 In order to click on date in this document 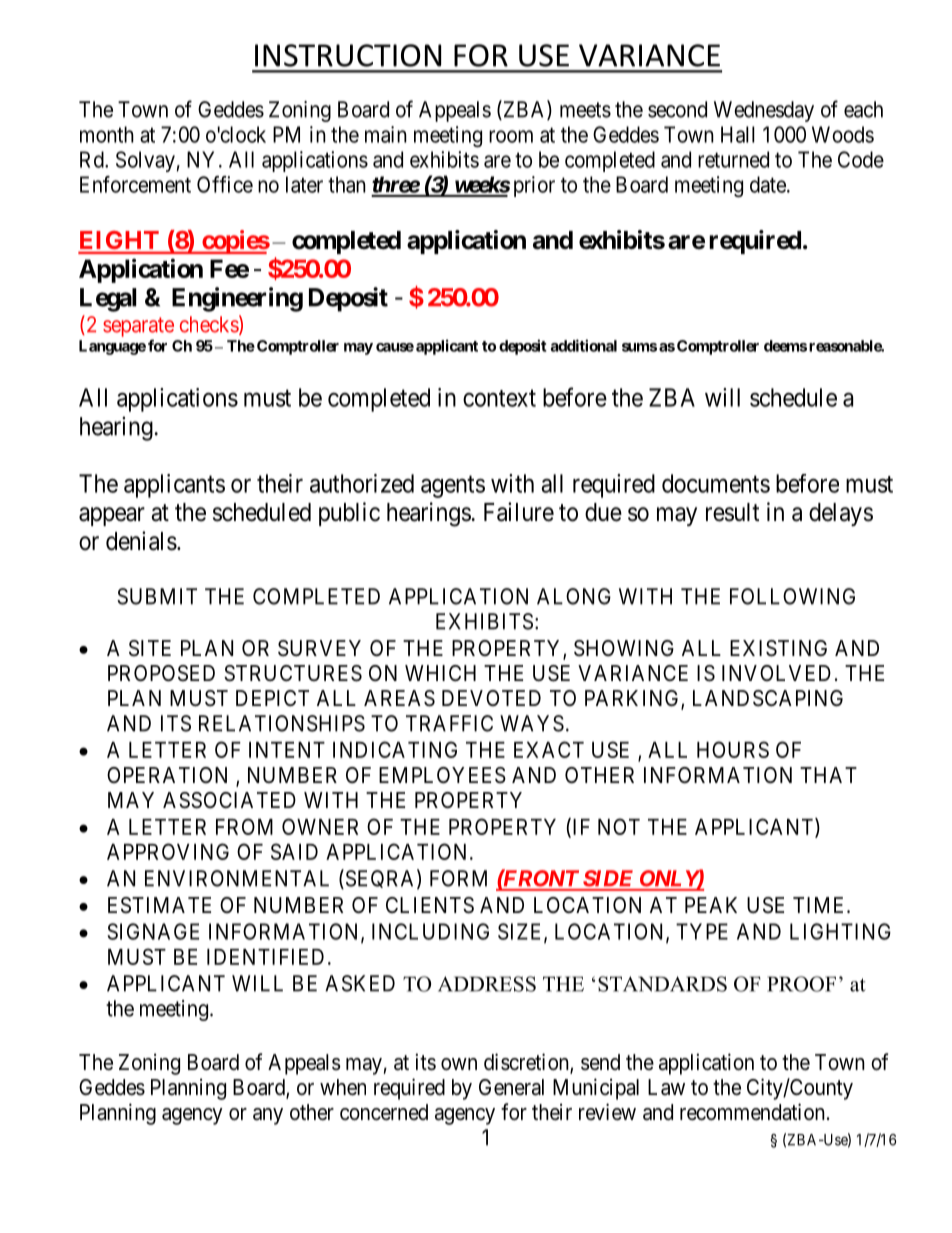, I will do `click(768, 184)`.
